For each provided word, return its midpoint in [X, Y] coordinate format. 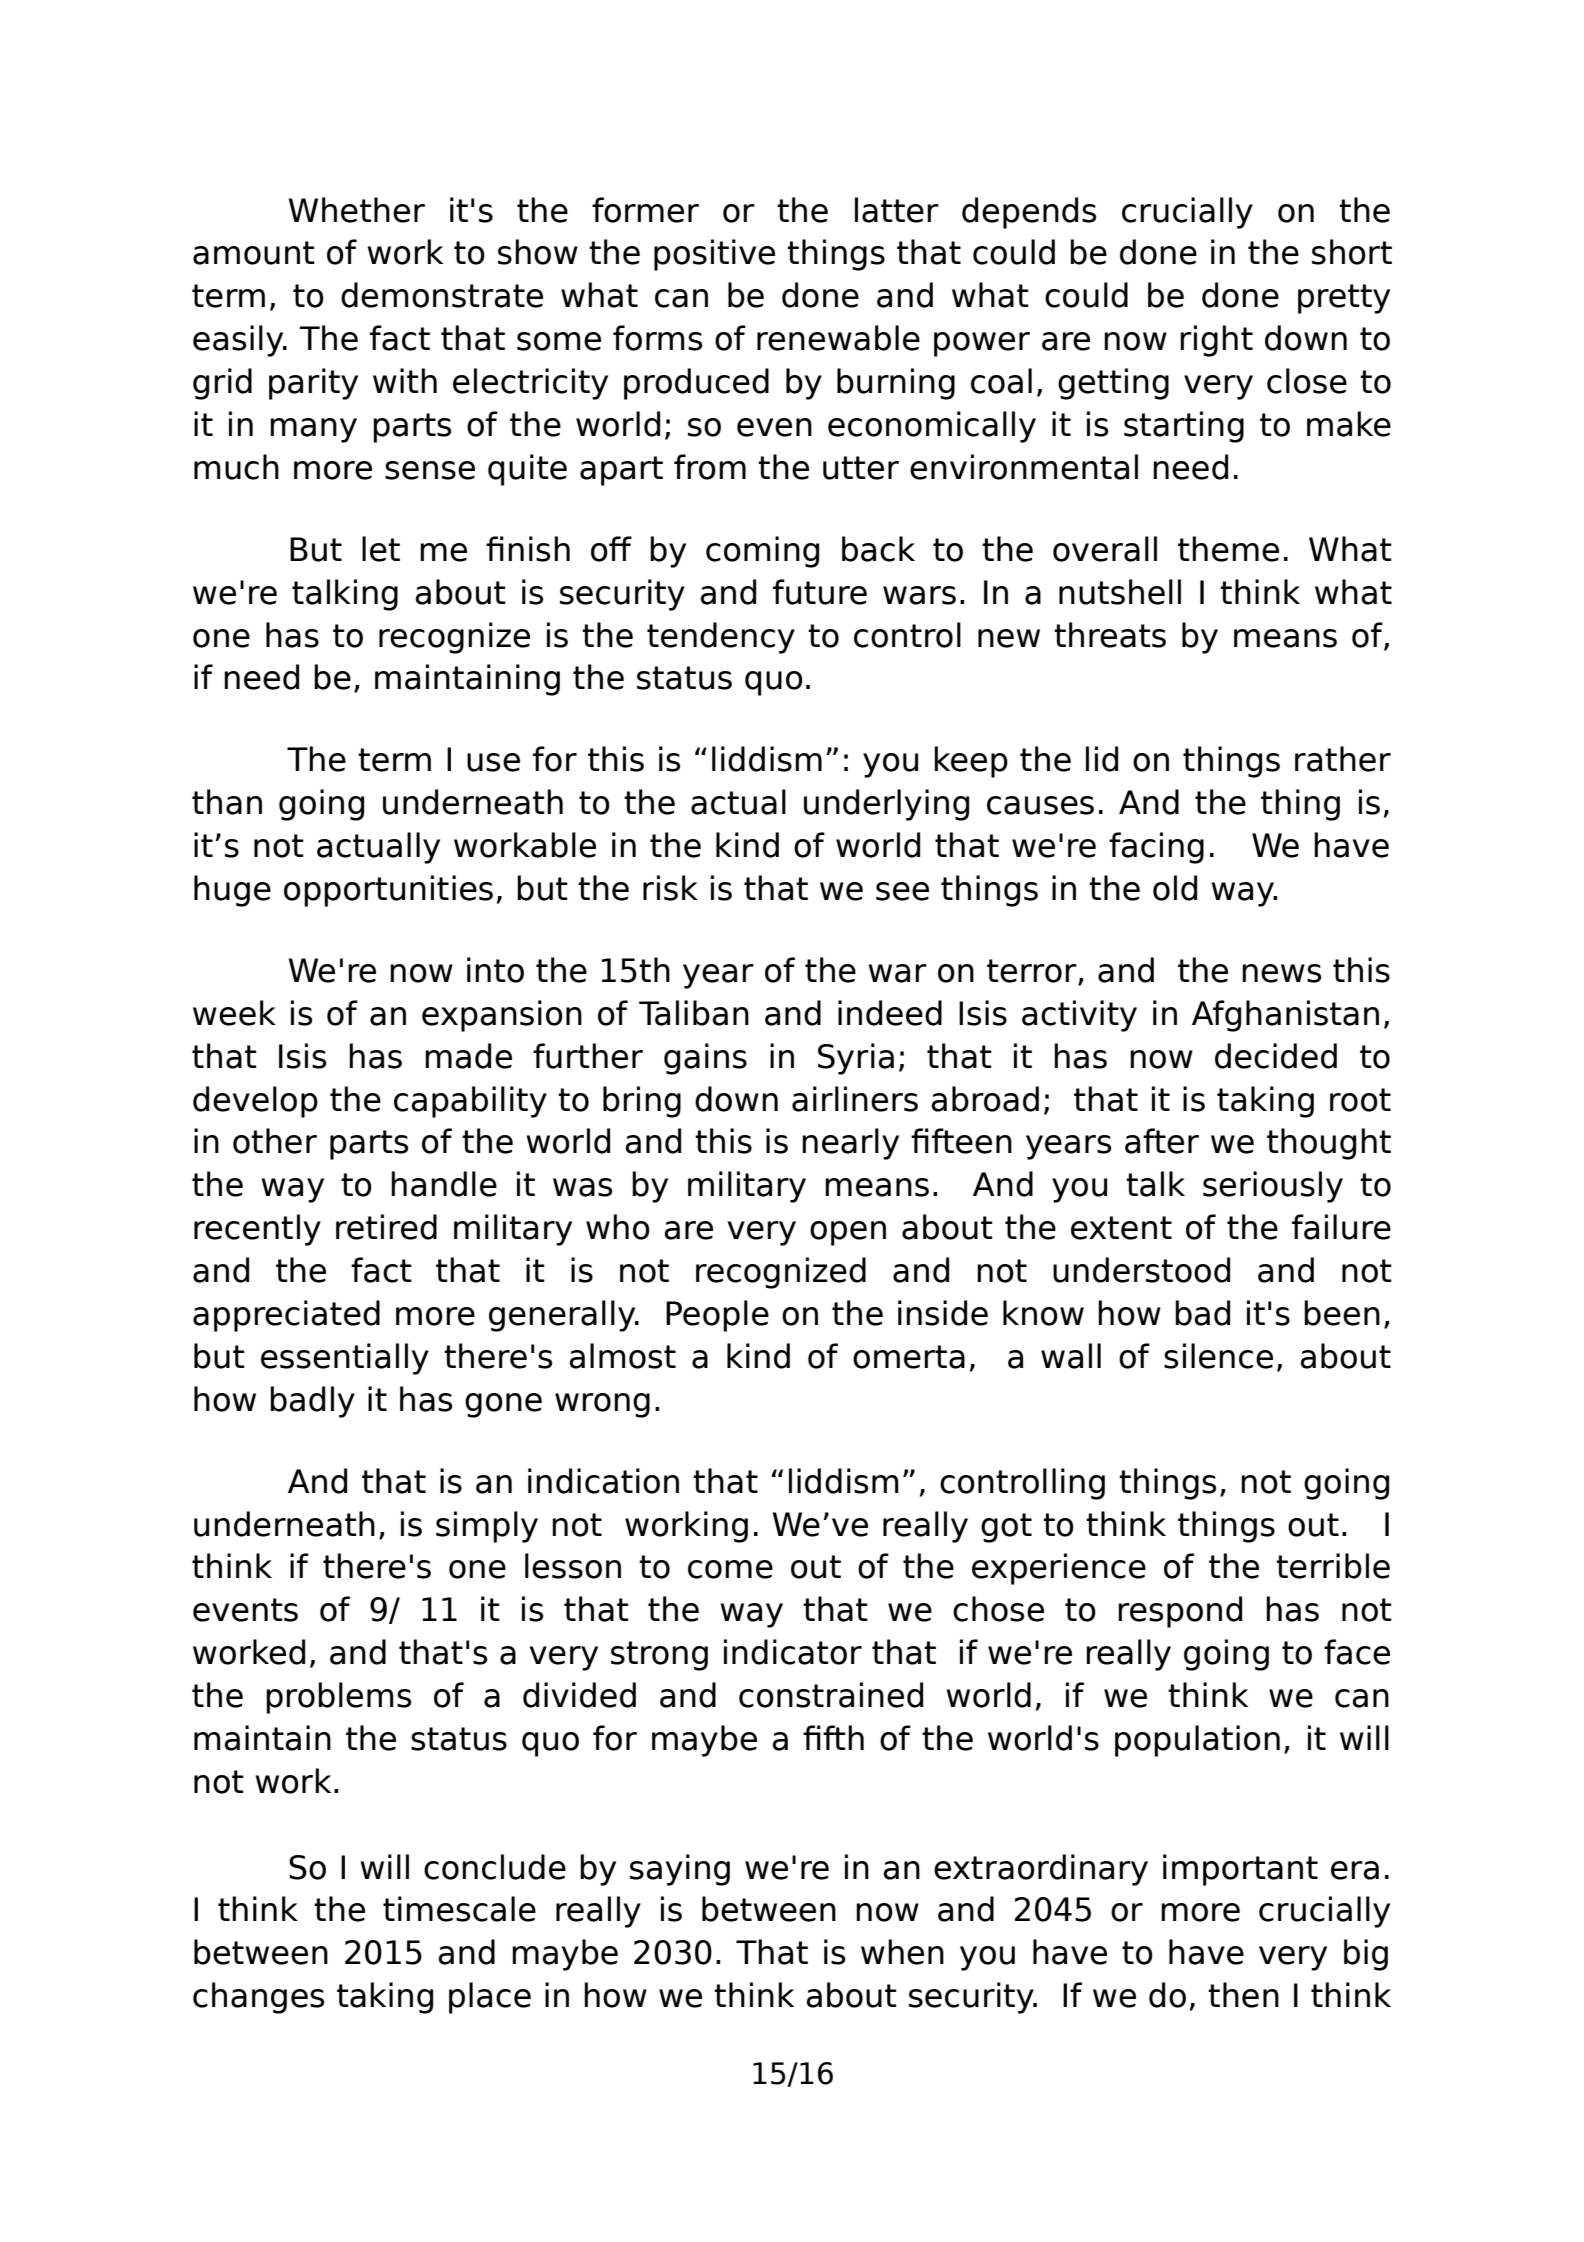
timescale [459, 1909]
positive [714, 255]
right [1216, 341]
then [1243, 1995]
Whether [357, 210]
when [902, 1952]
